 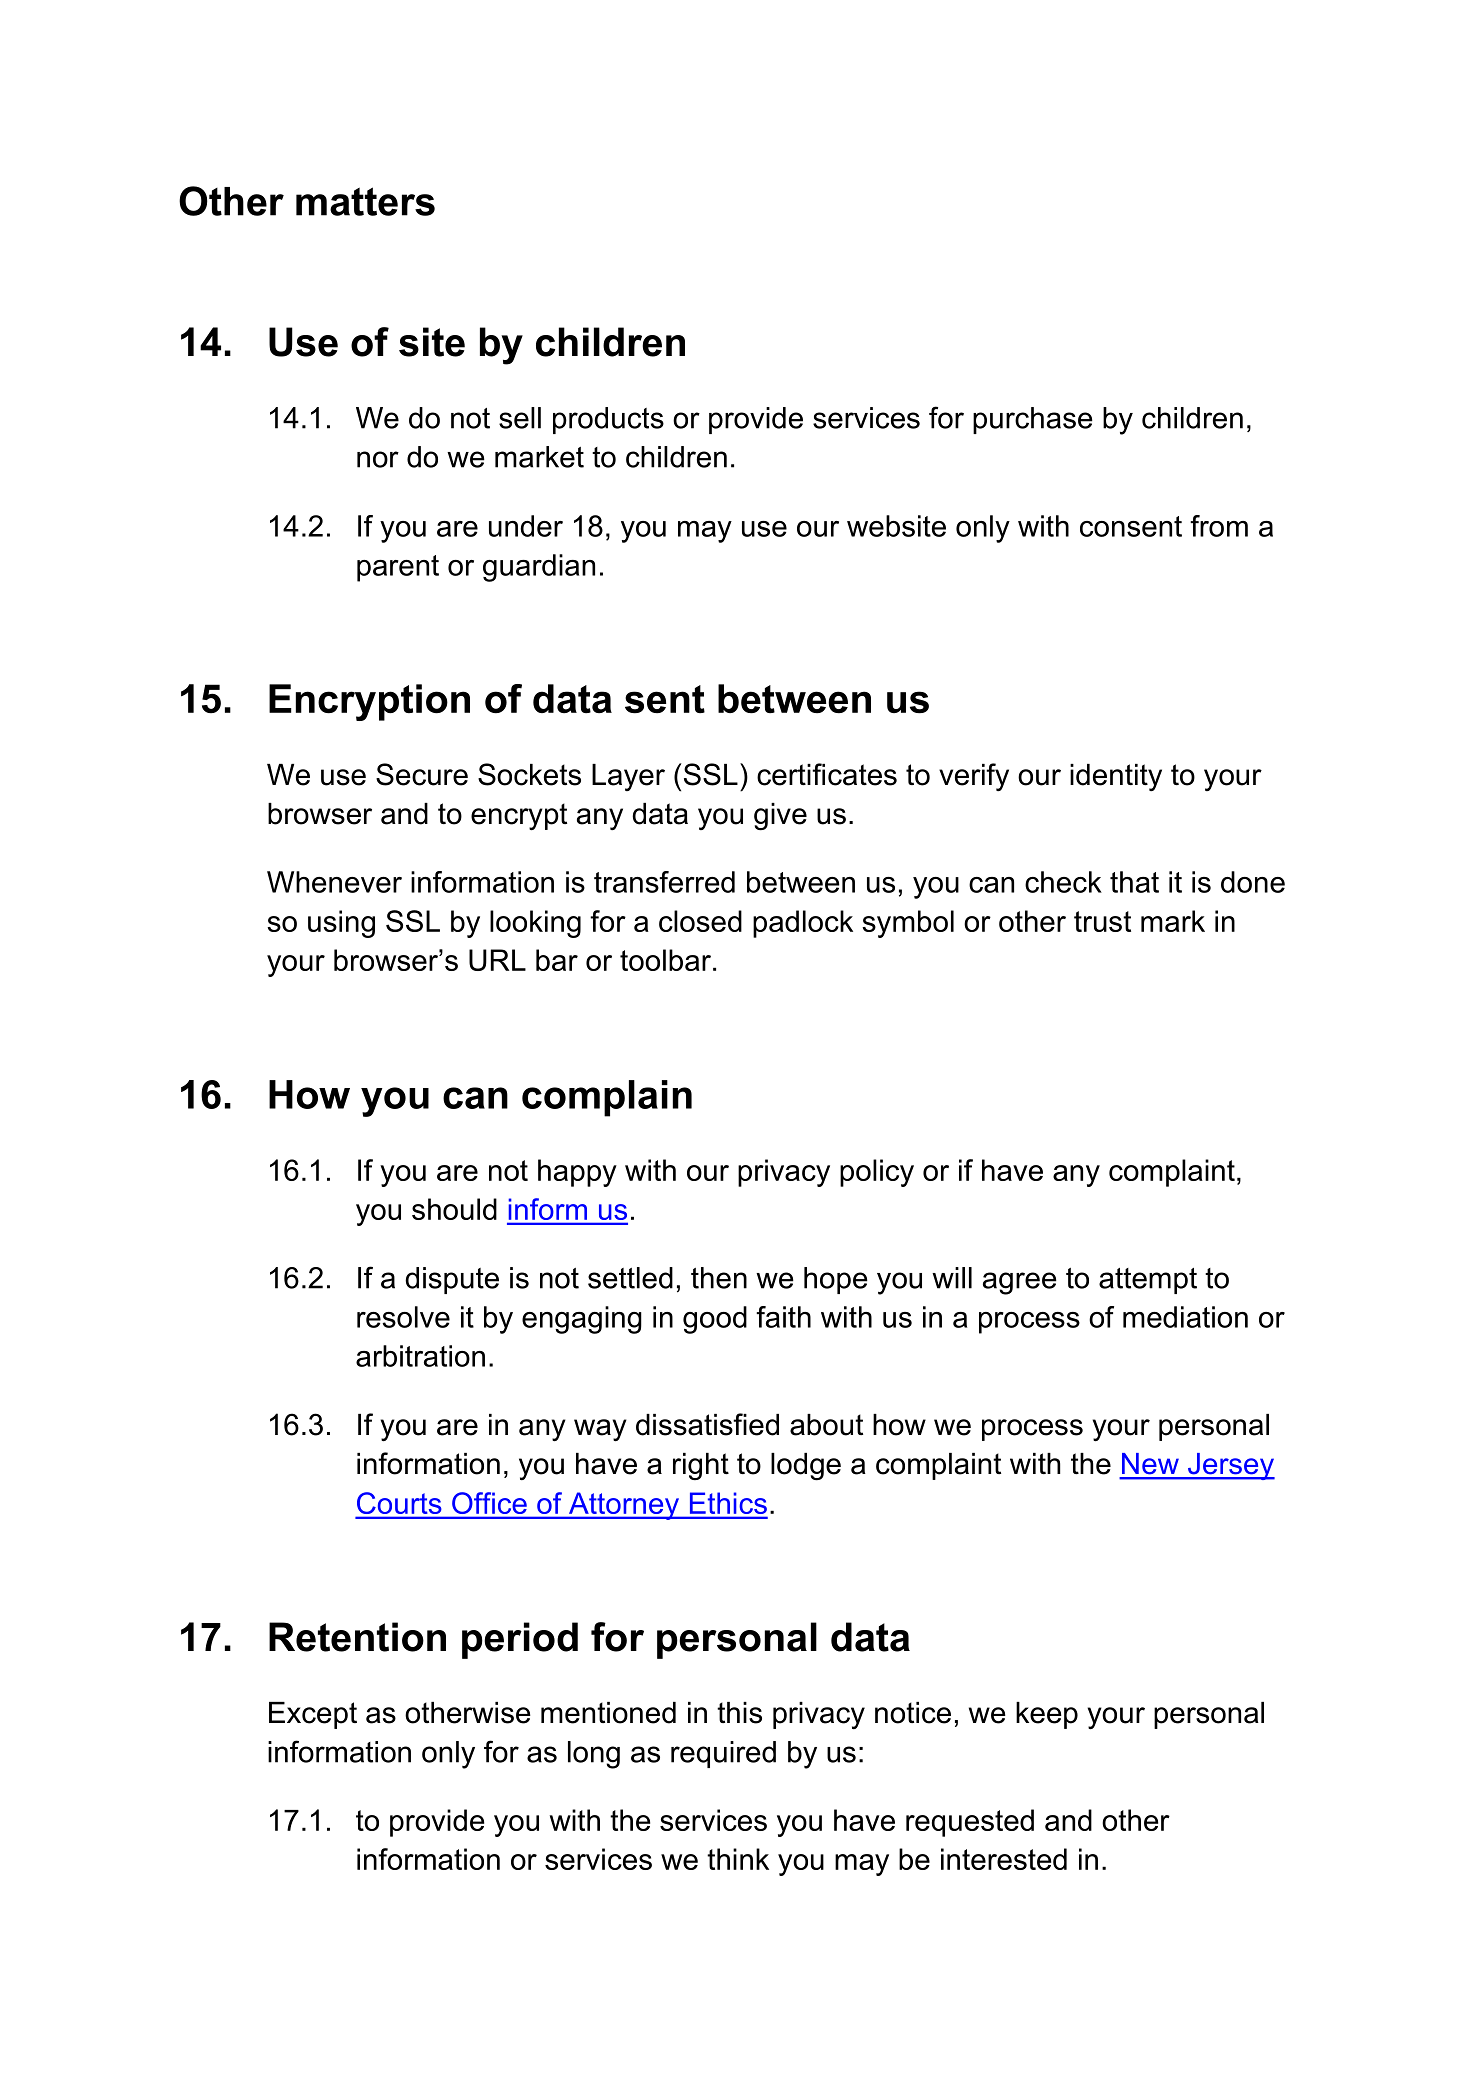 What do you see at coordinates (497, 960) in the screenshot?
I see `URL` at bounding box center [497, 960].
